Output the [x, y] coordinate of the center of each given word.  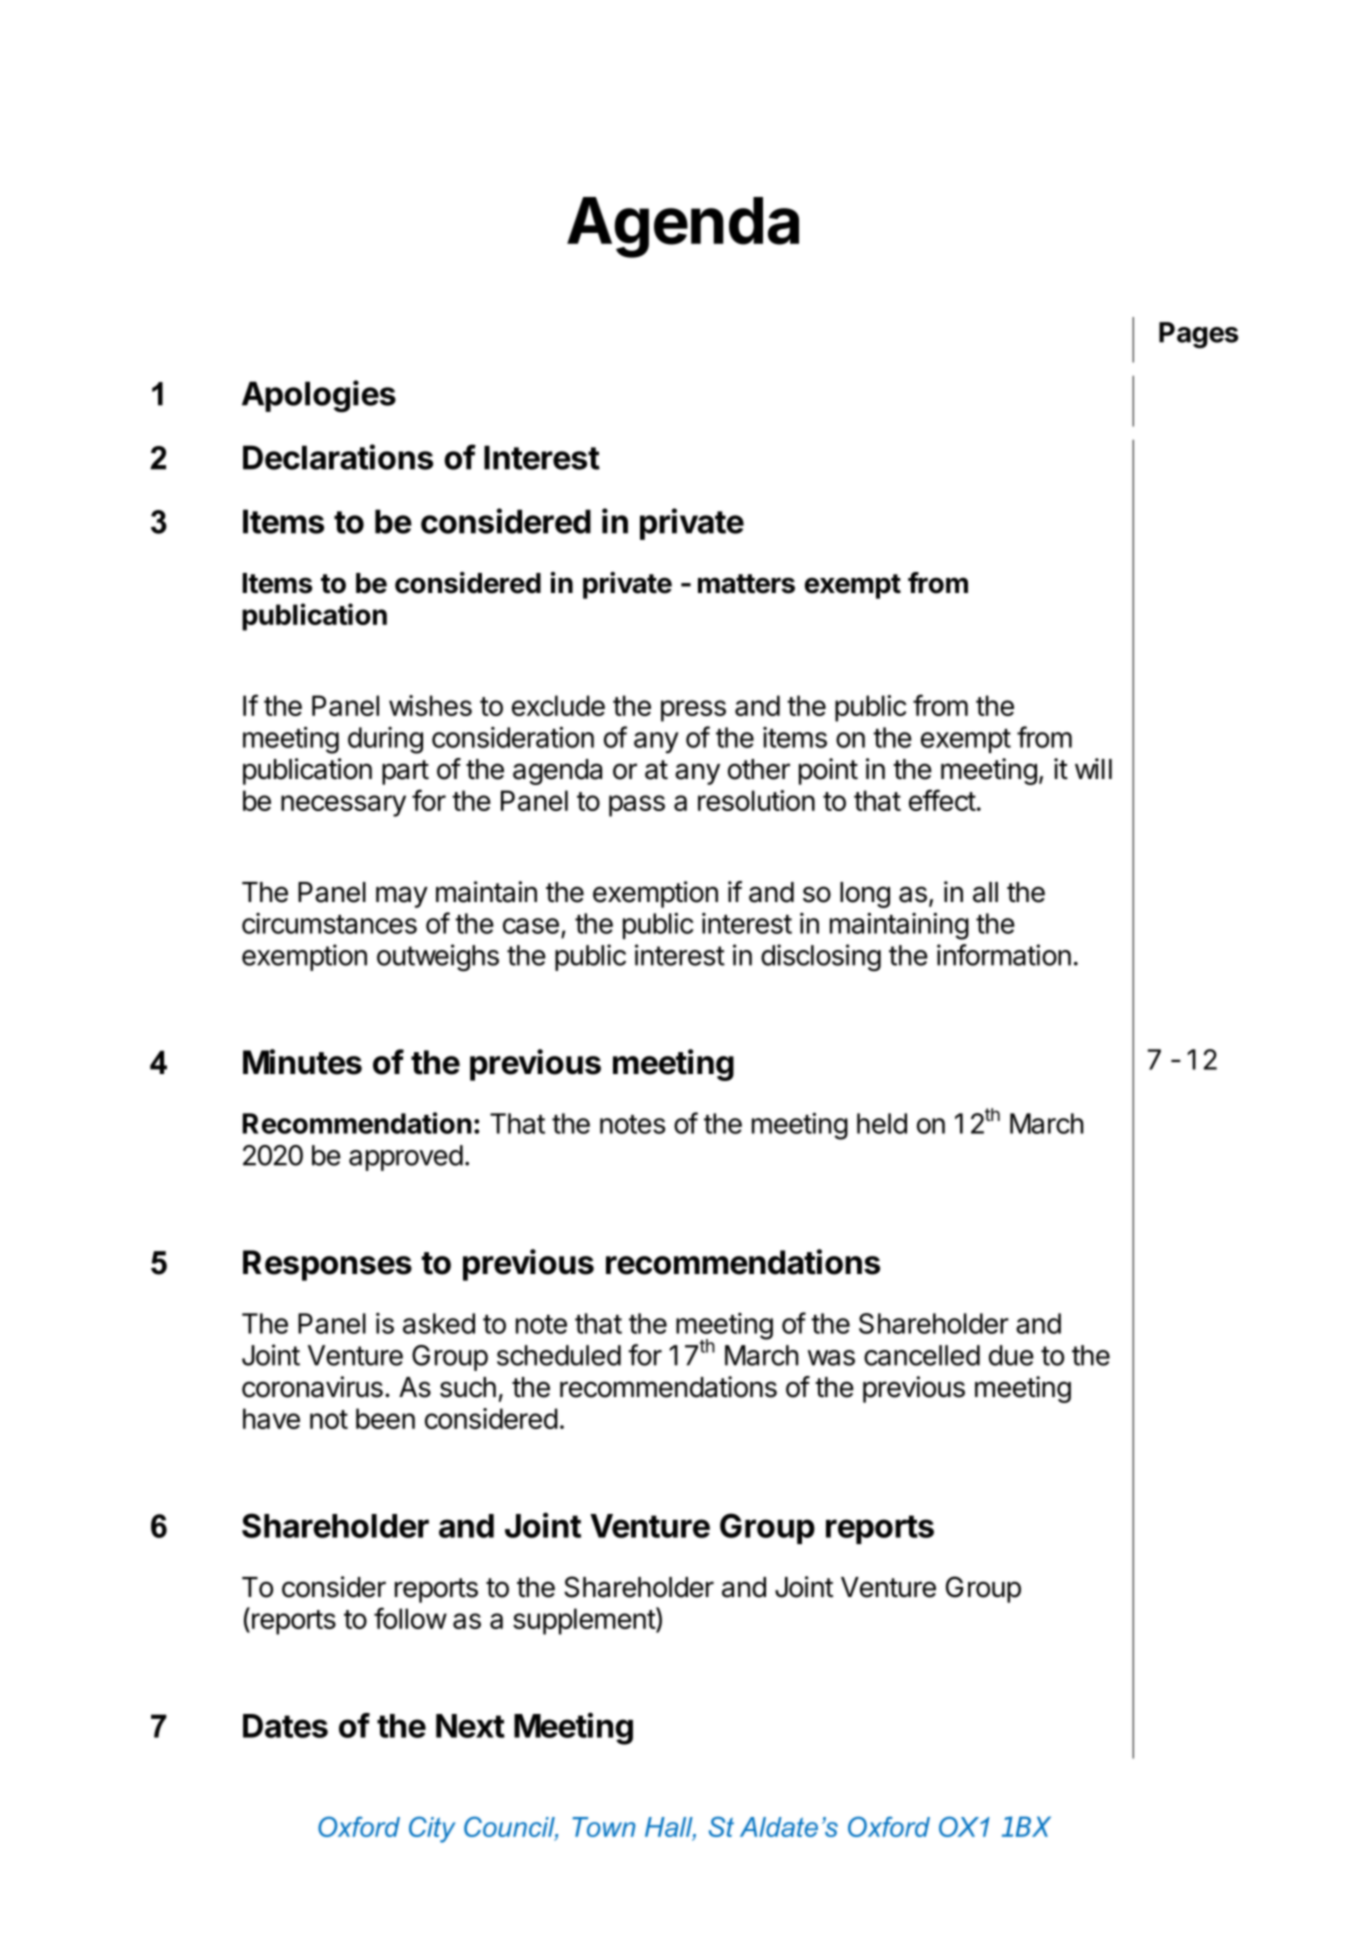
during [385, 740]
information [1004, 955]
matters [746, 584]
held [882, 1123]
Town [603, 1827]
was [831, 1358]
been [385, 1418]
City [432, 1829]
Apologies [319, 396]
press [693, 711]
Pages [1198, 335]
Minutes [302, 1062]
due [1011, 1355]
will [1093, 768]
